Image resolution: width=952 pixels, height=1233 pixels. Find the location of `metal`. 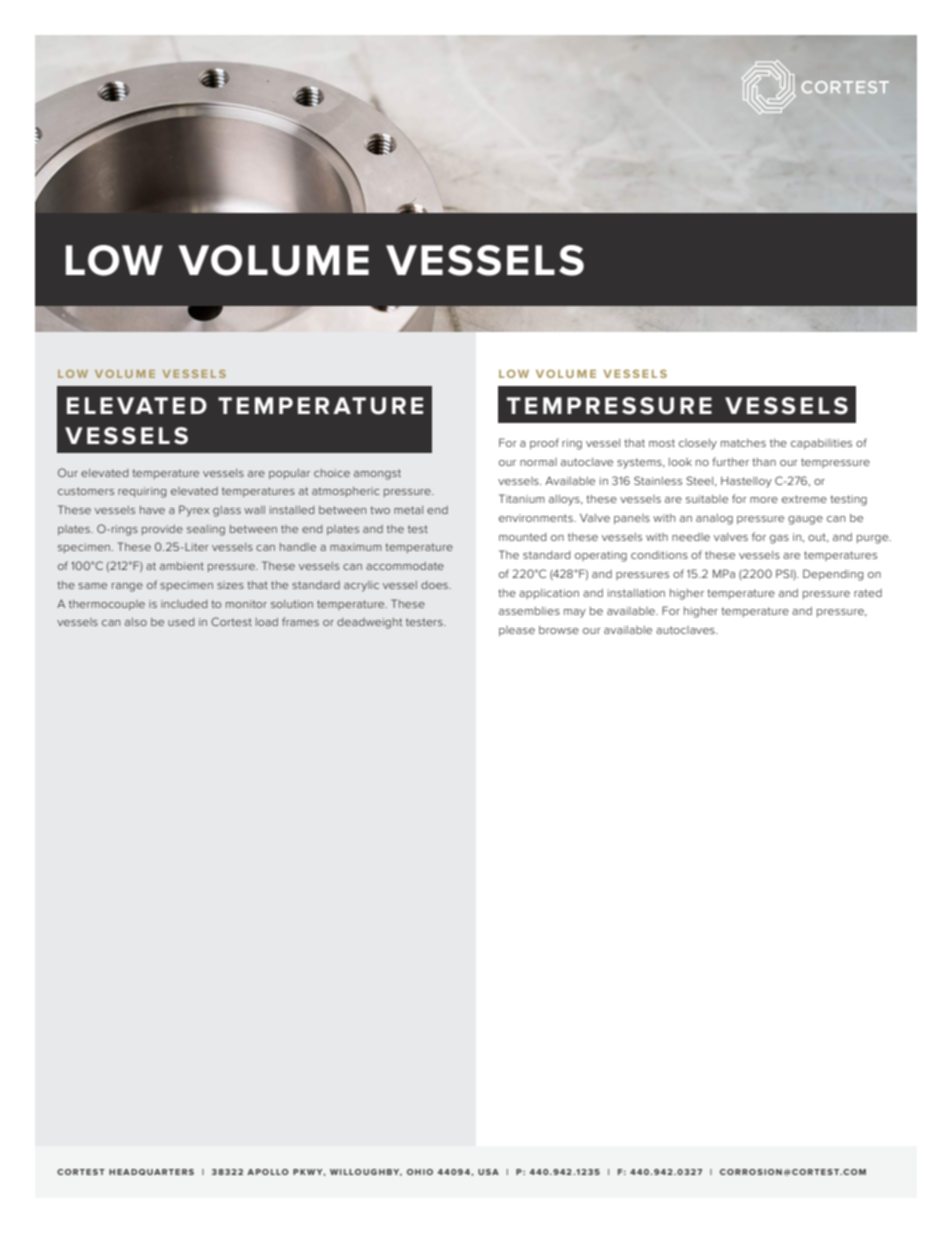

metal is located at coordinates (408, 510).
